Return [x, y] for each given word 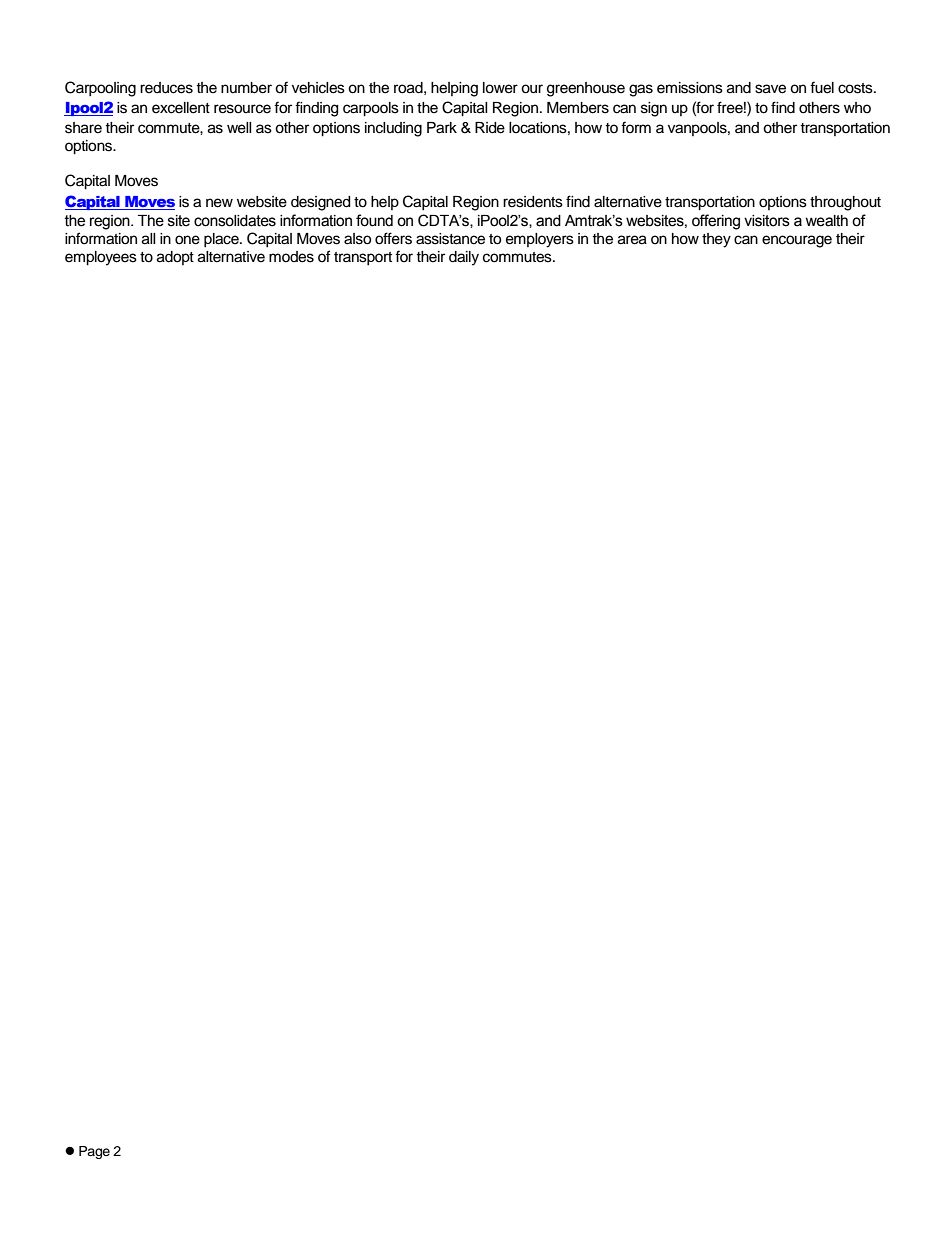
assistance [450, 239]
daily [464, 258]
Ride [490, 128]
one [187, 240]
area [632, 240]
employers [540, 240]
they [716, 240]
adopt [175, 258]
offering [716, 222]
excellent [181, 108]
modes [291, 257]
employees [101, 258]
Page [94, 1152]
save [770, 89]
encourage [797, 241]
